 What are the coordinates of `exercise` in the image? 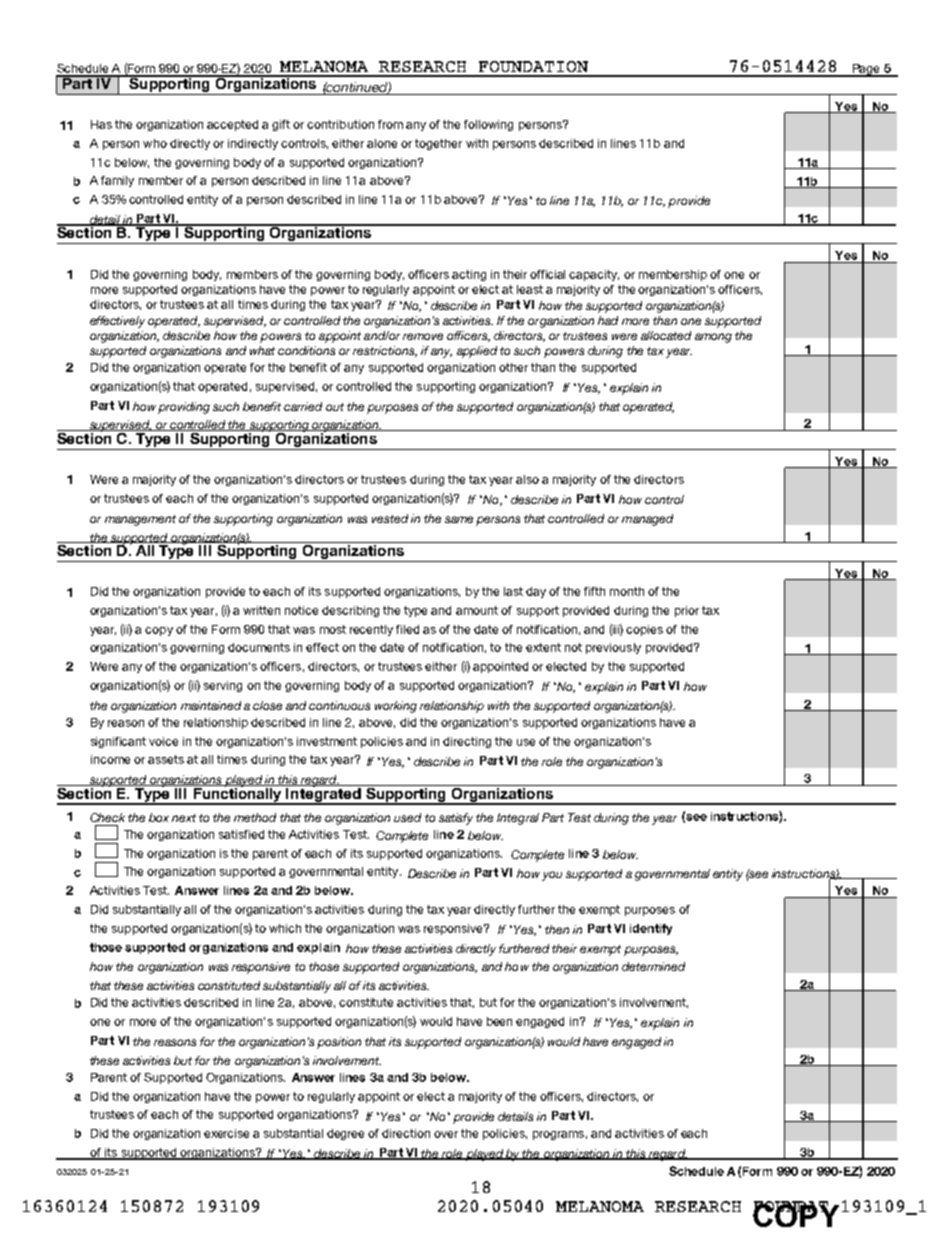 It's located at (226, 1133).
